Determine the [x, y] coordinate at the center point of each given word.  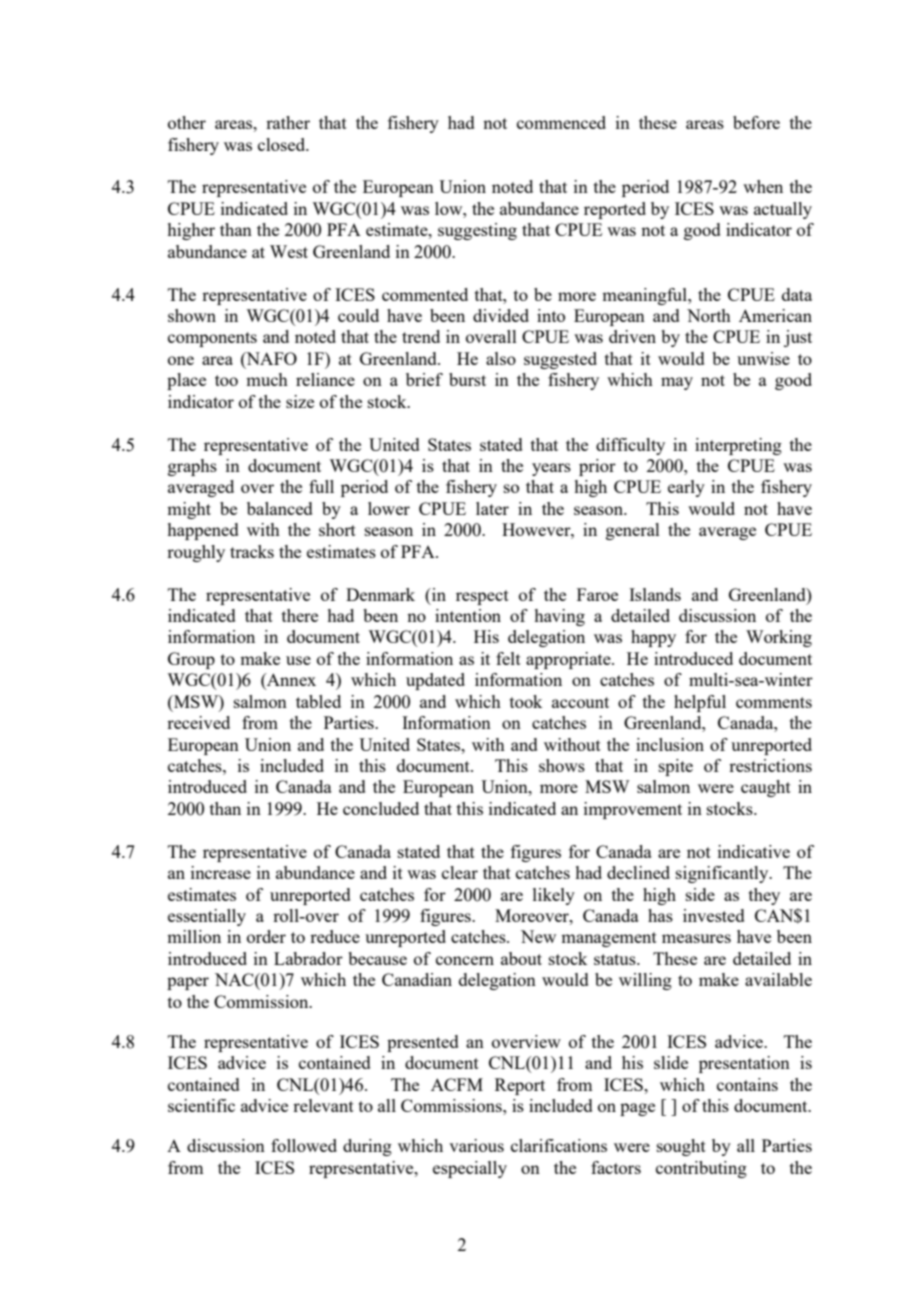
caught [766, 788]
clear [460, 872]
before [756, 122]
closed [283, 144]
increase [221, 872]
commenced [561, 122]
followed [304, 1145]
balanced [280, 508]
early [686, 488]
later [492, 508]
